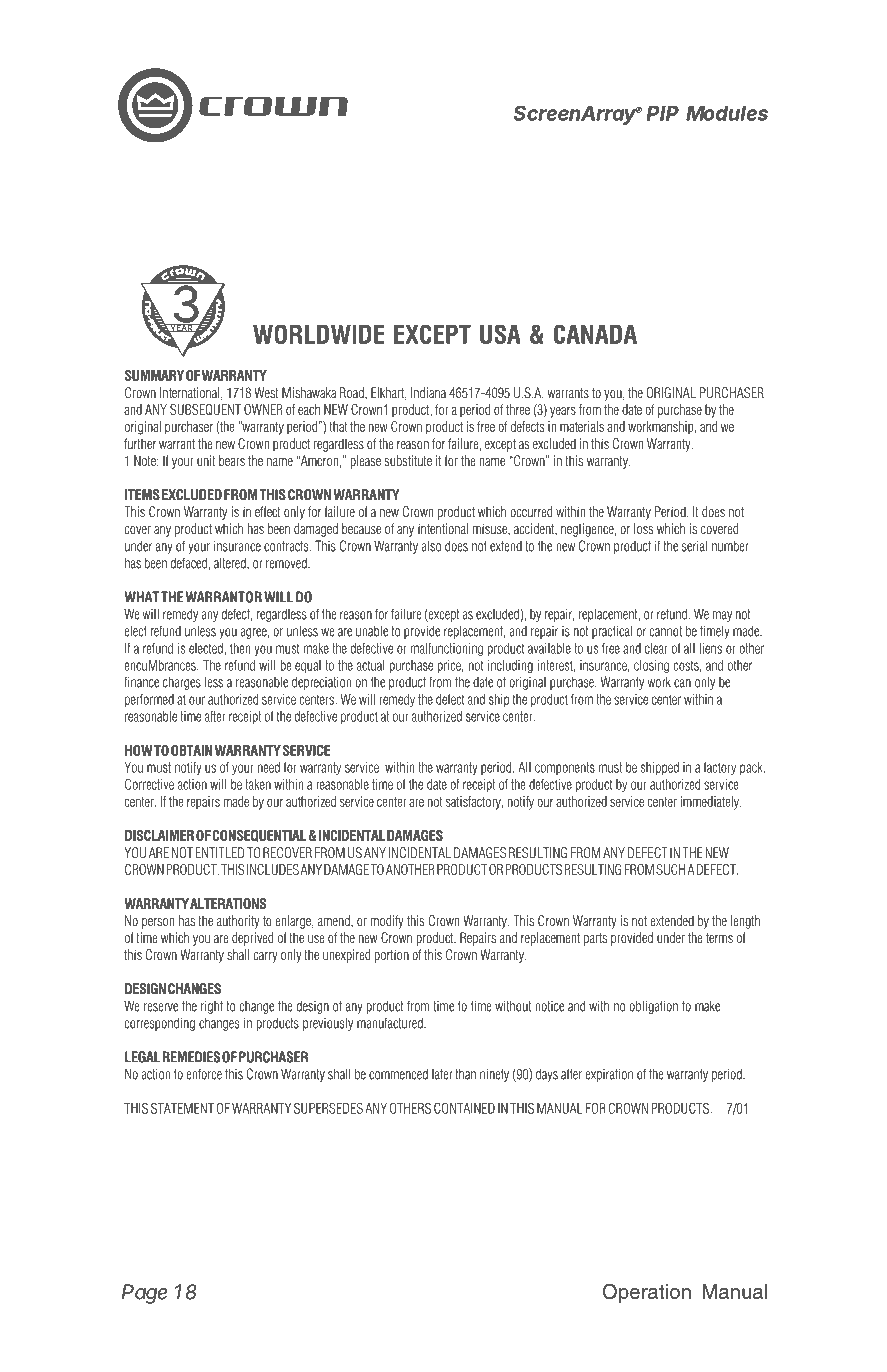 The image size is (887, 1372). I want to click on Page, so click(144, 1294).
